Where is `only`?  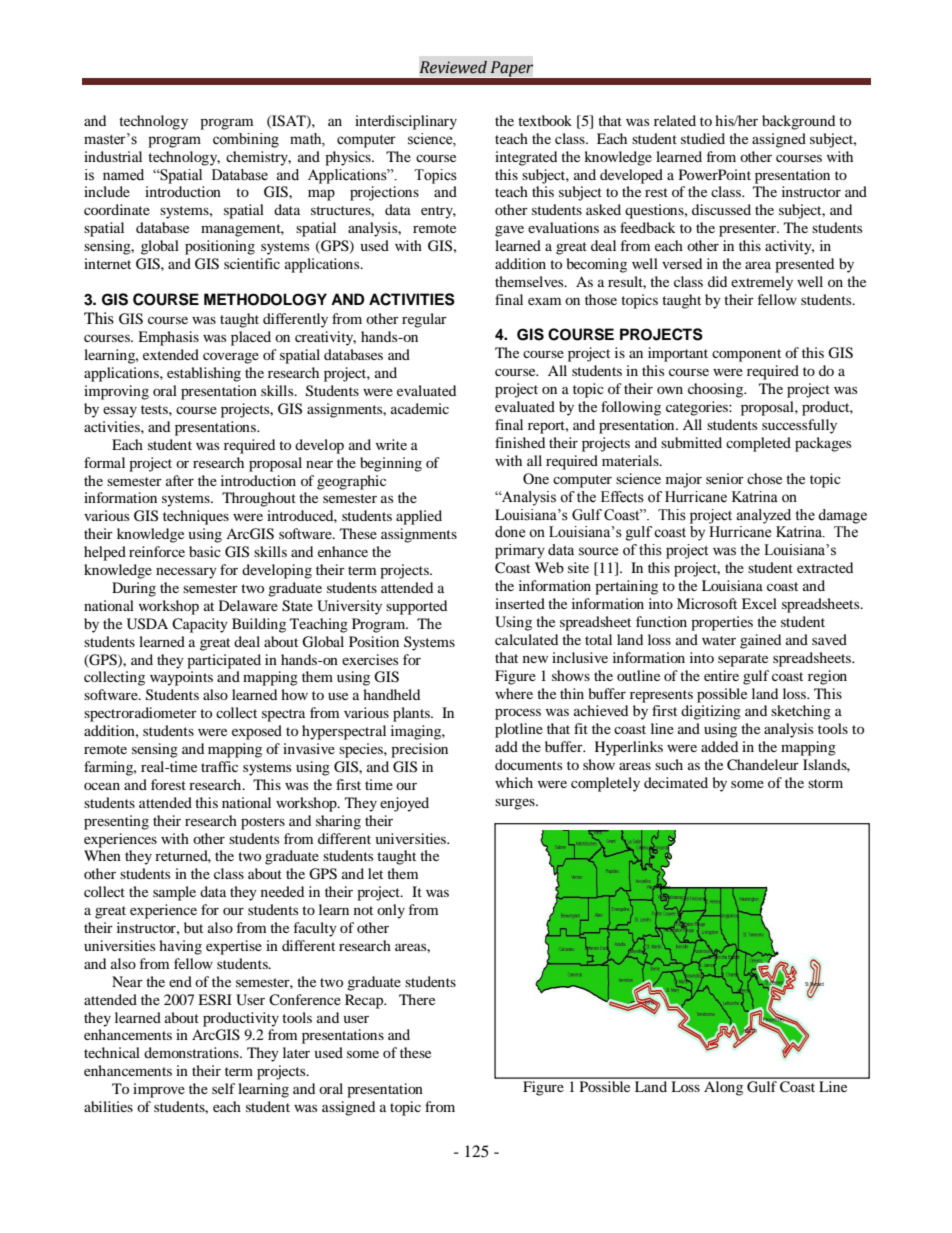 only is located at coordinates (391, 911).
